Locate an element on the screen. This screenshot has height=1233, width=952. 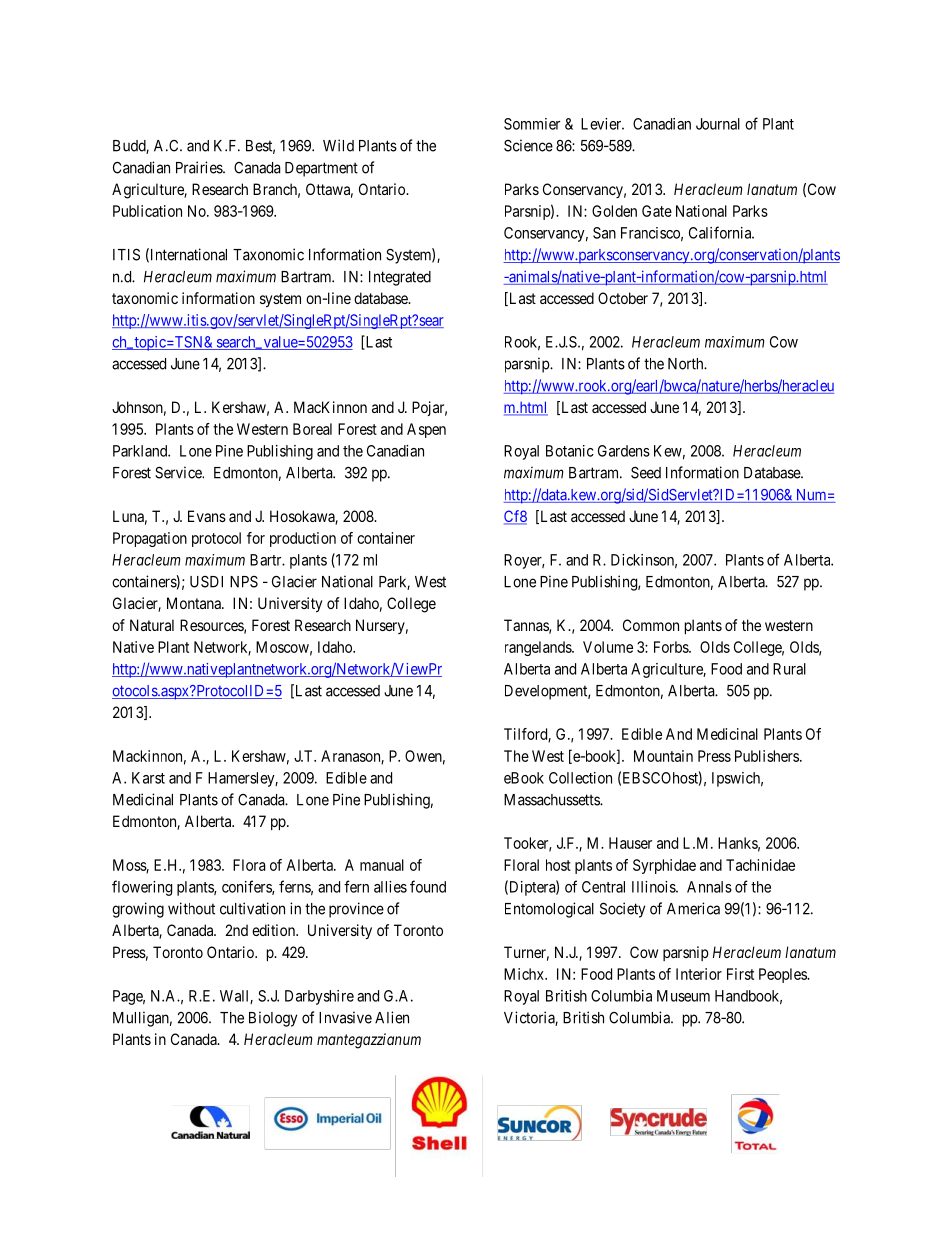
Prairies is located at coordinates (200, 167).
